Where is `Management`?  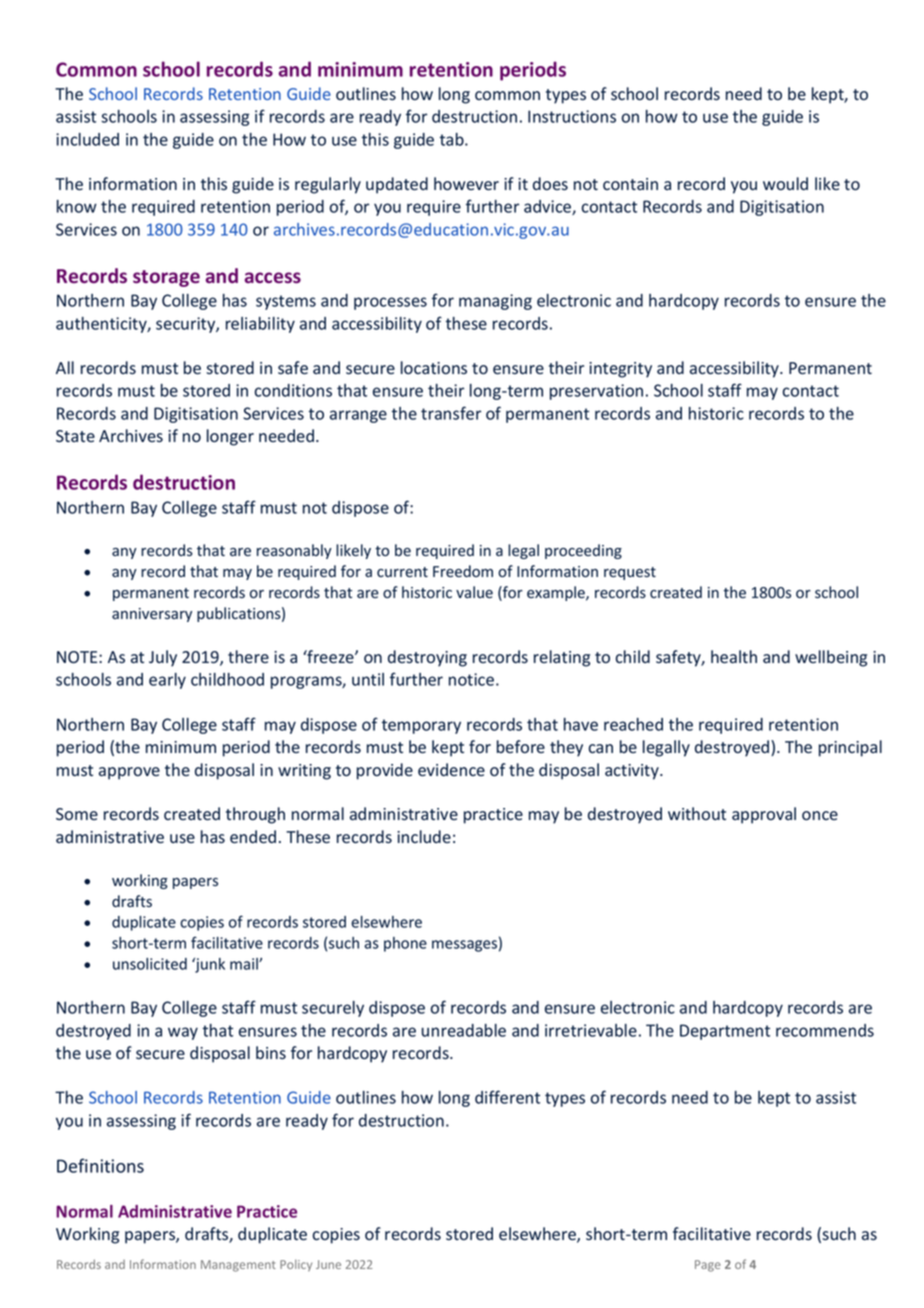
Management is located at coordinates (238, 1266).
